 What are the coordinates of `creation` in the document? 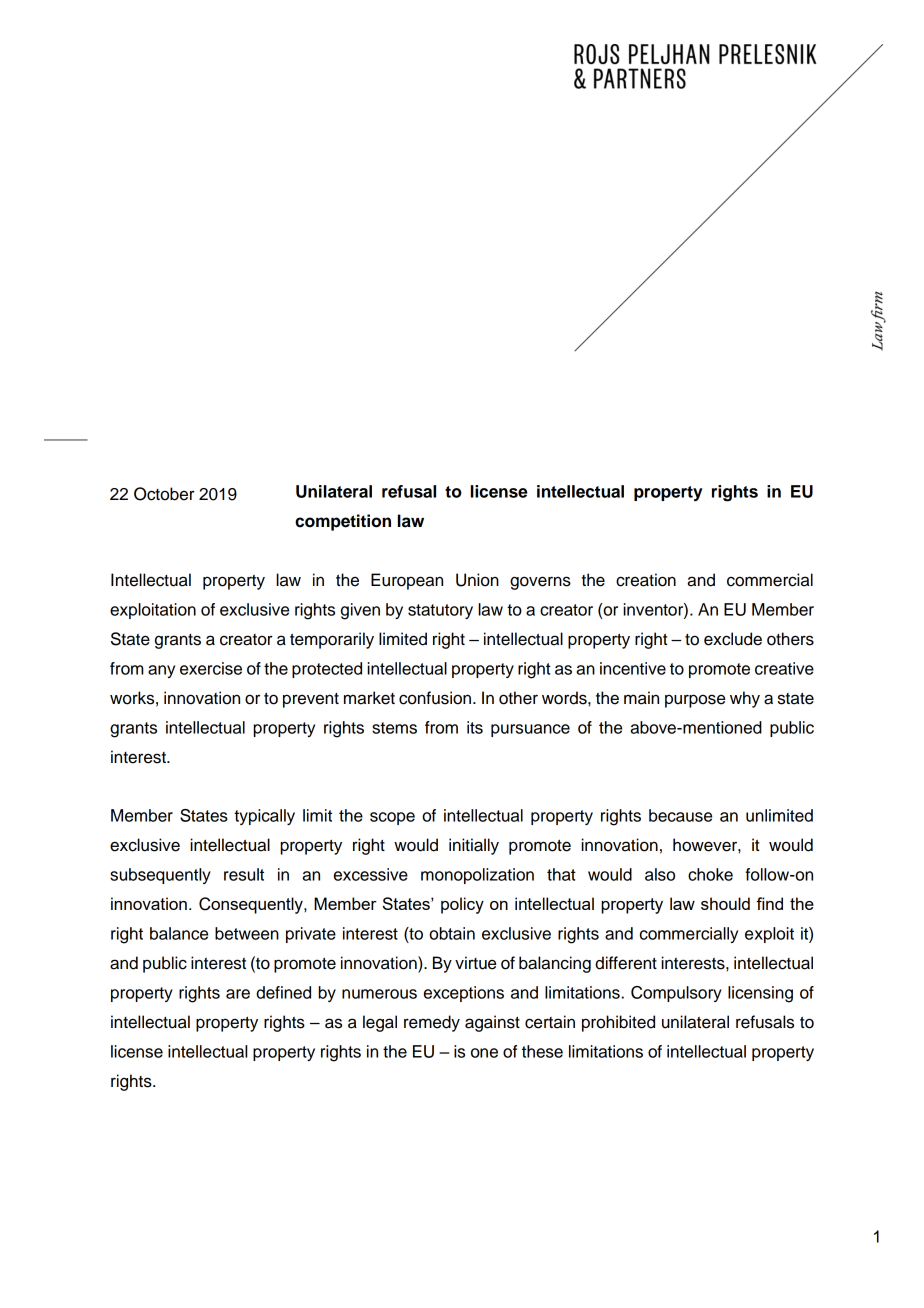 It's located at (646, 580).
